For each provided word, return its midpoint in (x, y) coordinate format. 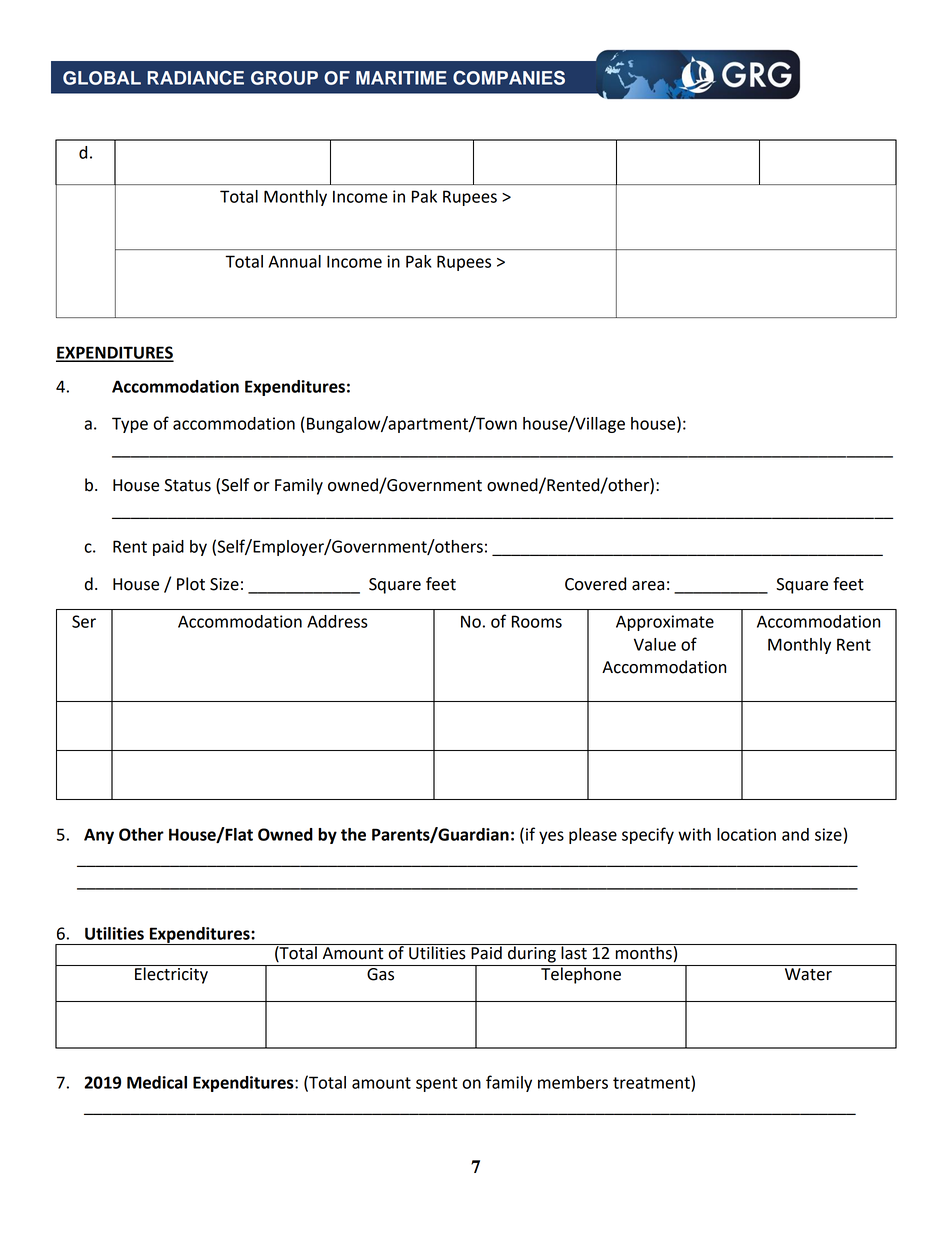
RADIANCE (195, 77)
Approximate (665, 623)
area (648, 586)
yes (551, 837)
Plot (191, 584)
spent (436, 1084)
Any (99, 836)
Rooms (537, 621)
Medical (157, 1082)
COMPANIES (509, 77)
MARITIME (401, 78)
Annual (294, 261)
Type (130, 425)
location (746, 834)
